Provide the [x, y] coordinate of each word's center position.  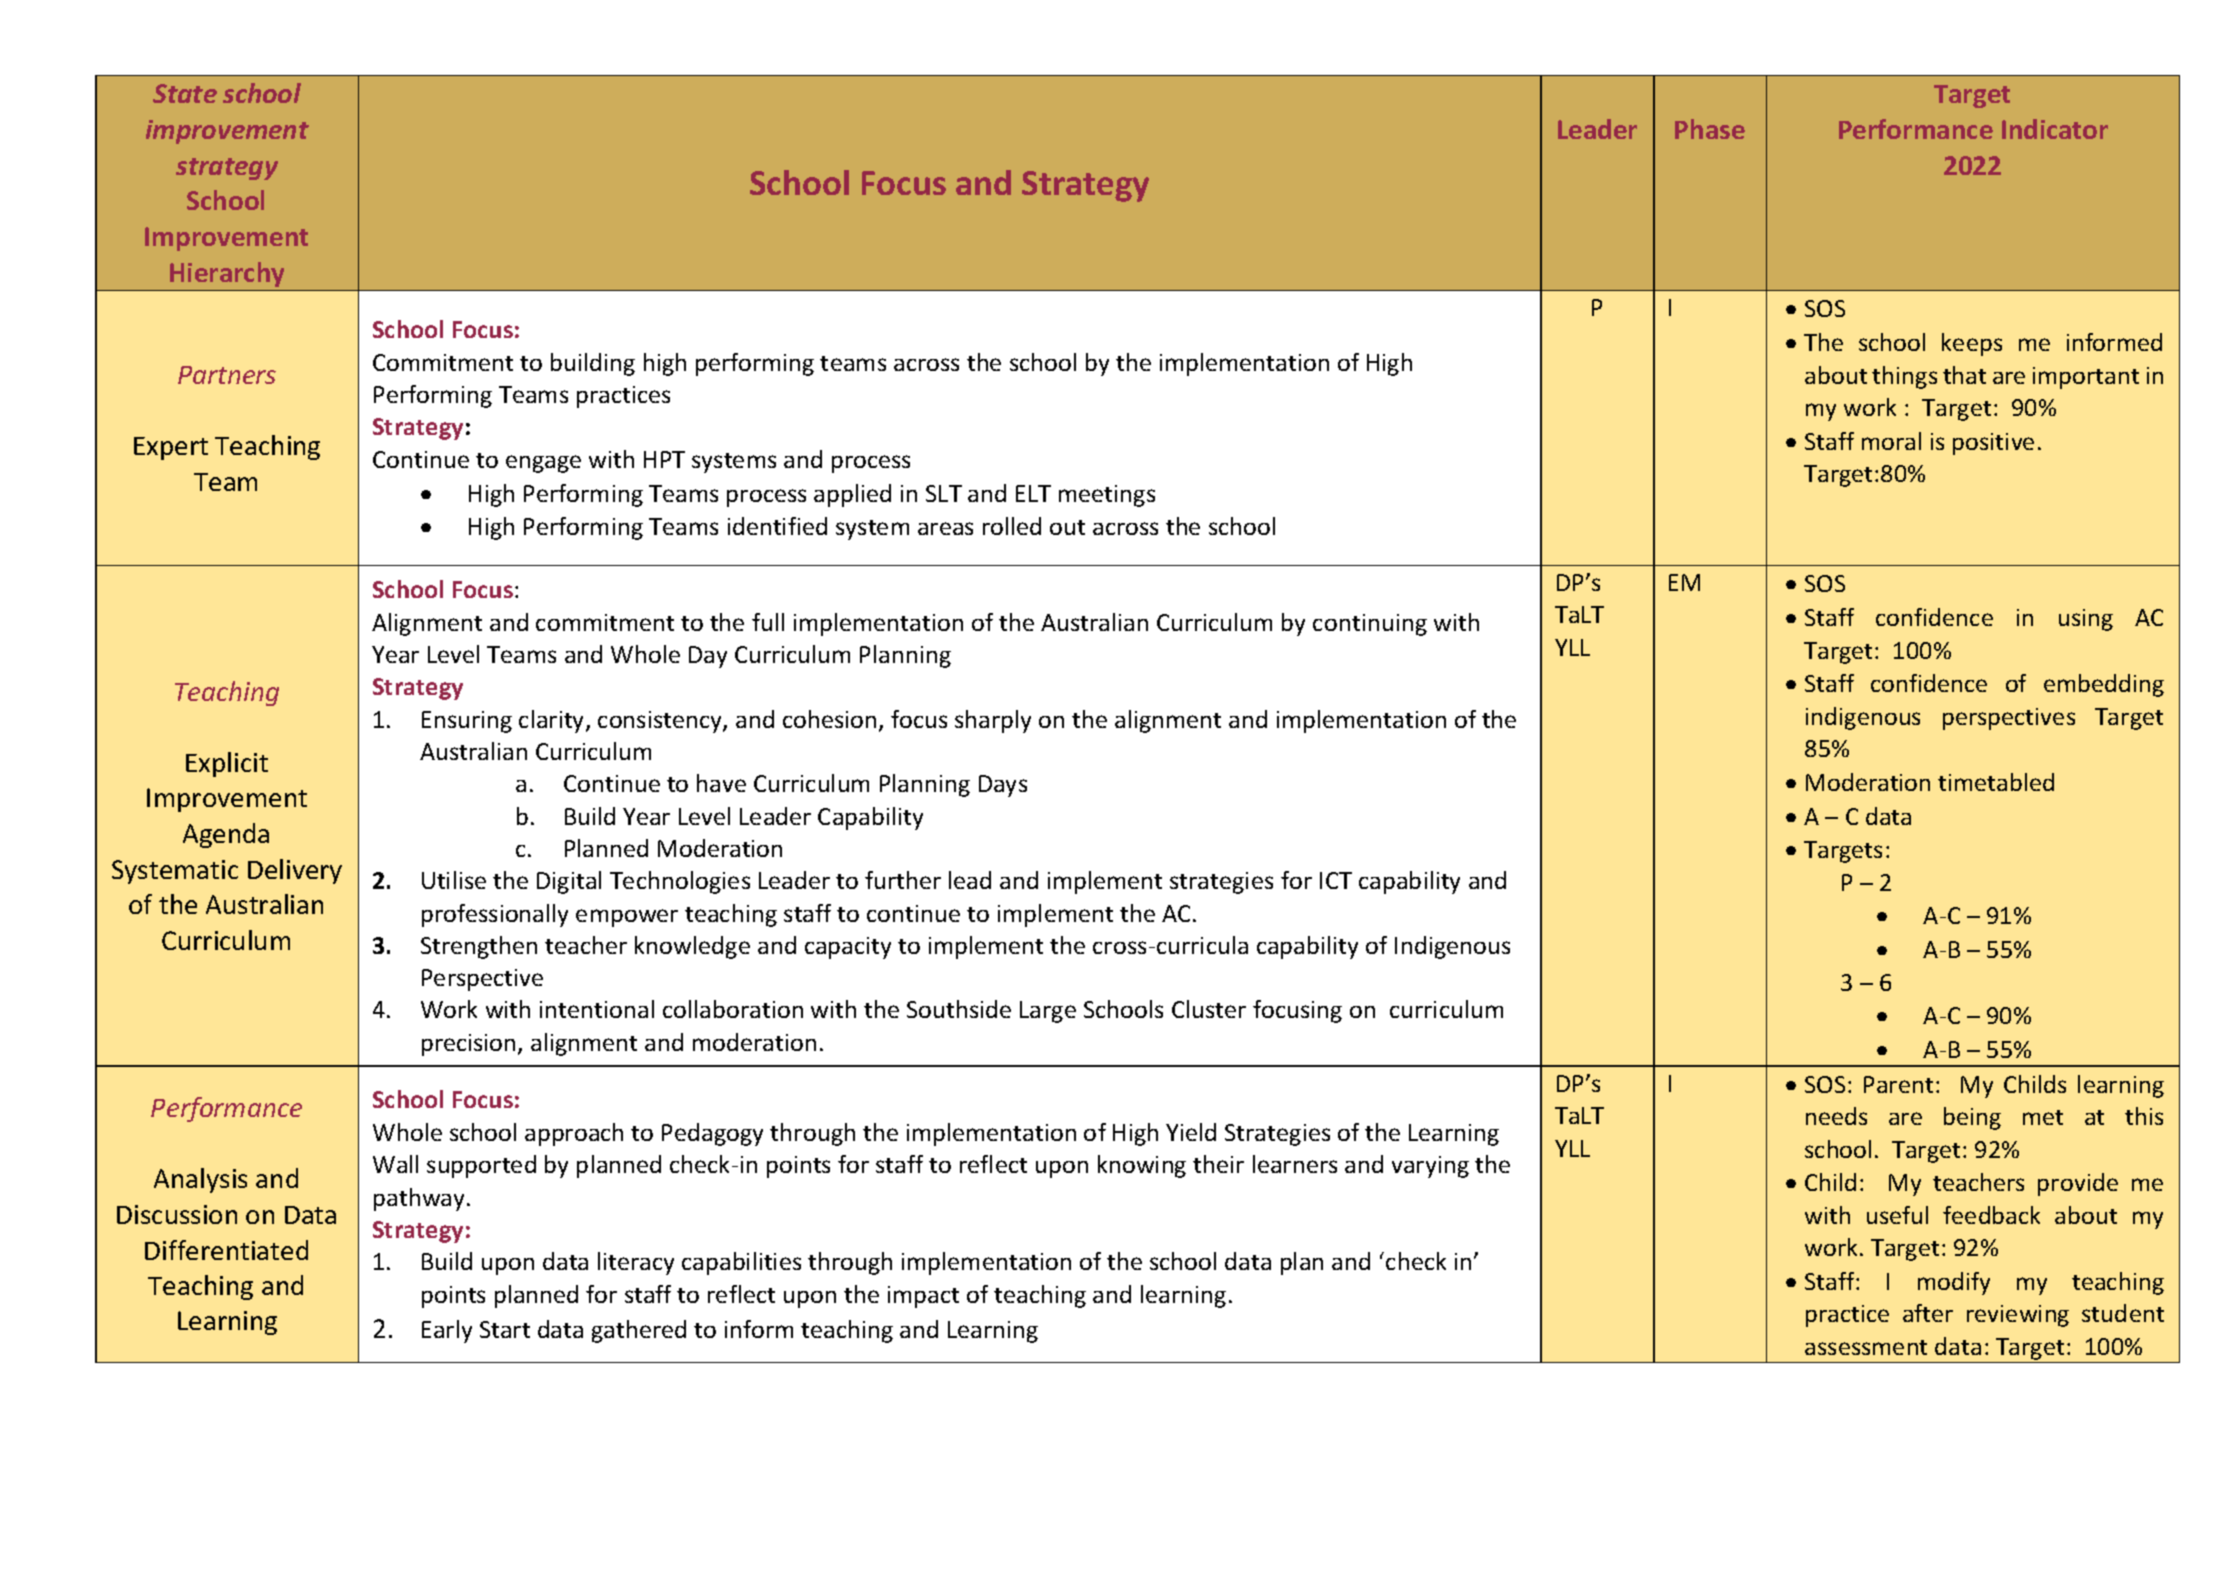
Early [447, 1331]
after [1928, 1313]
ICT [1336, 880]
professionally [495, 915]
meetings [1107, 496]
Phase [1710, 129]
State [185, 93]
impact [923, 1297]
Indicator [2055, 129]
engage [543, 464]
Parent [1898, 1084]
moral [1891, 441]
